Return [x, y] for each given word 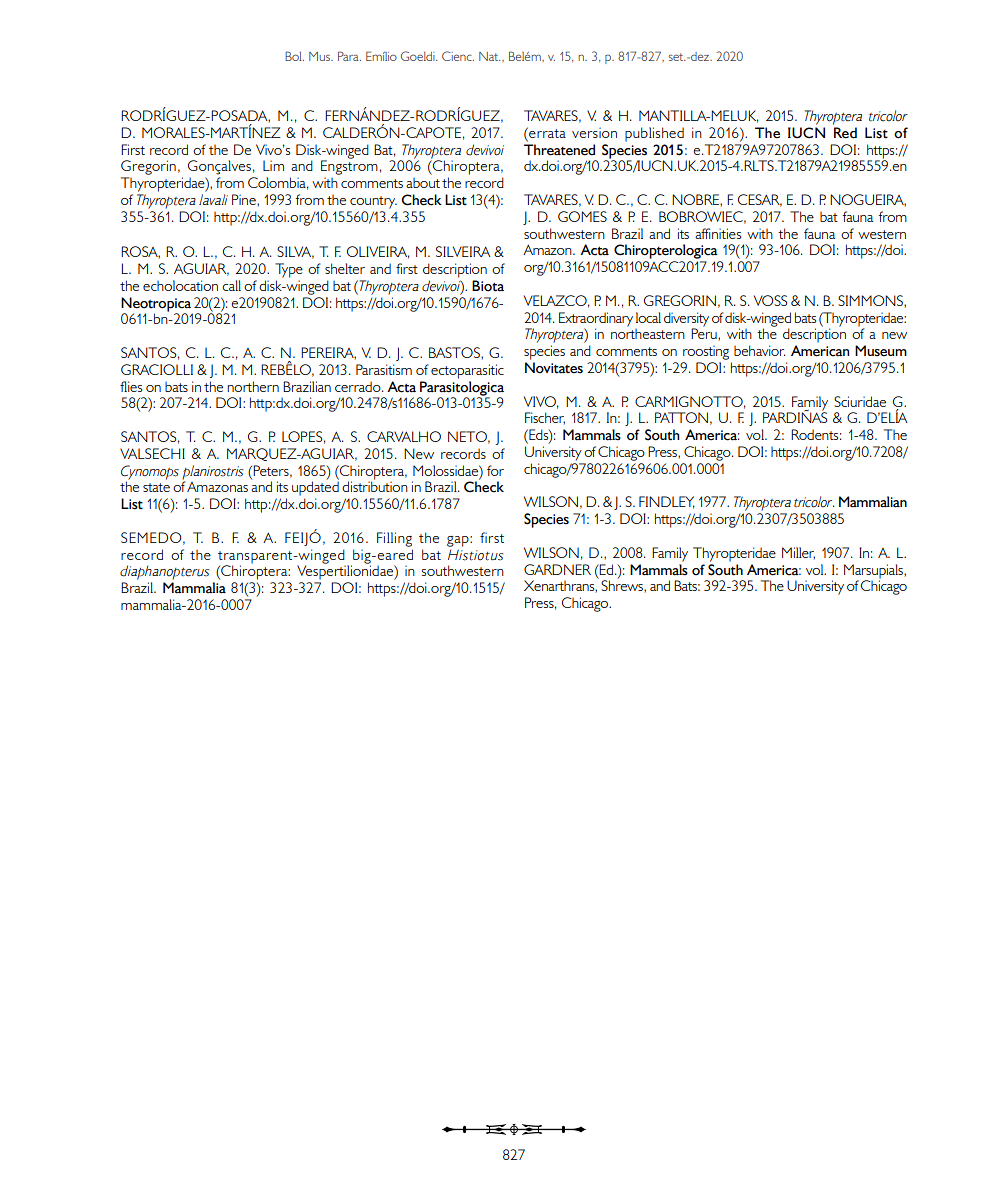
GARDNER [557, 569]
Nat [489, 56]
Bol [294, 56]
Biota [488, 286]
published [654, 134]
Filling [394, 539]
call [231, 285]
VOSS [770, 300]
